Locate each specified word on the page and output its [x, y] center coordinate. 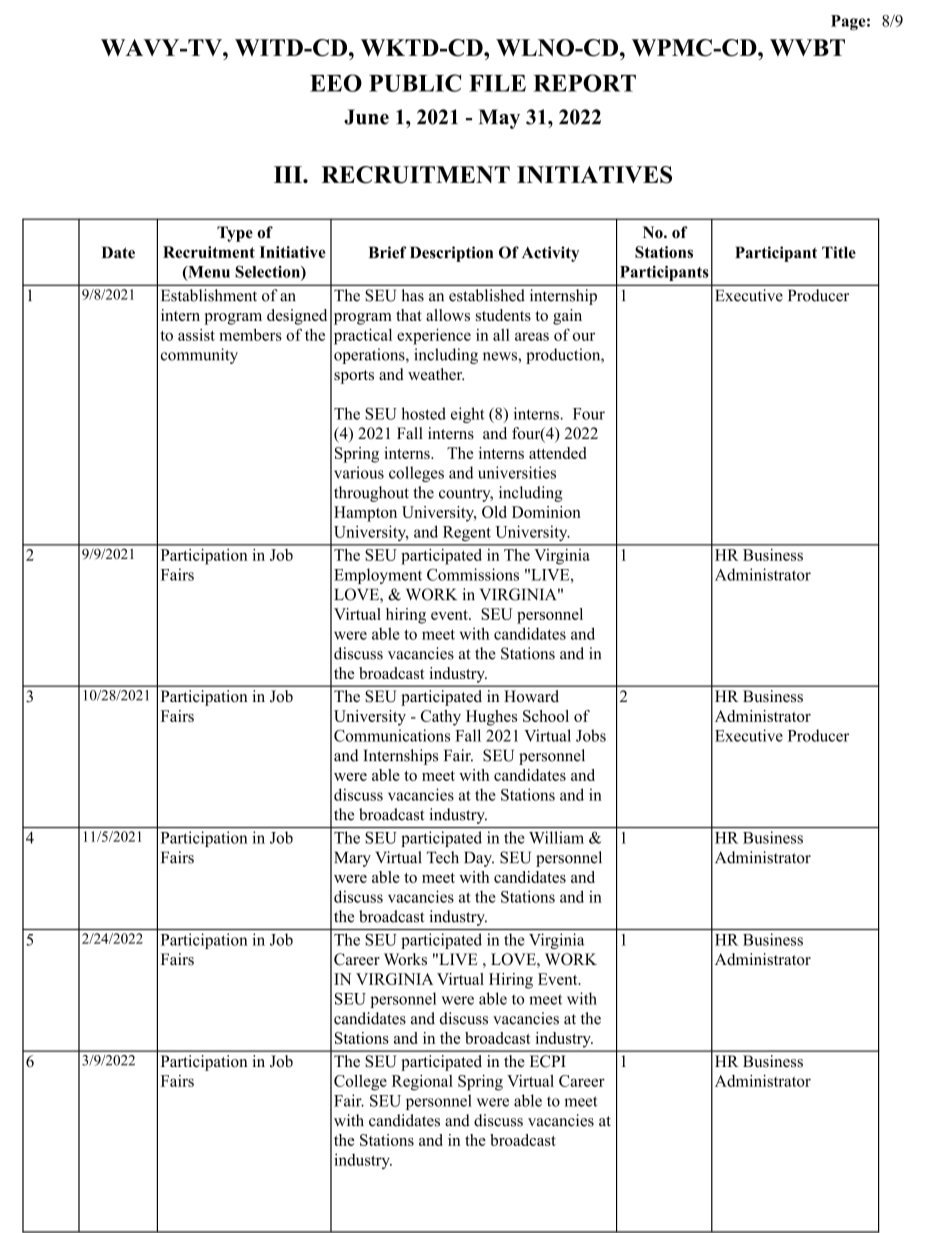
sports [354, 377]
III [289, 174]
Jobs [591, 735]
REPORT [584, 83]
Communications [392, 735]
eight [467, 415]
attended [557, 453]
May [499, 119]
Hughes [491, 718]
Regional [422, 1083]
